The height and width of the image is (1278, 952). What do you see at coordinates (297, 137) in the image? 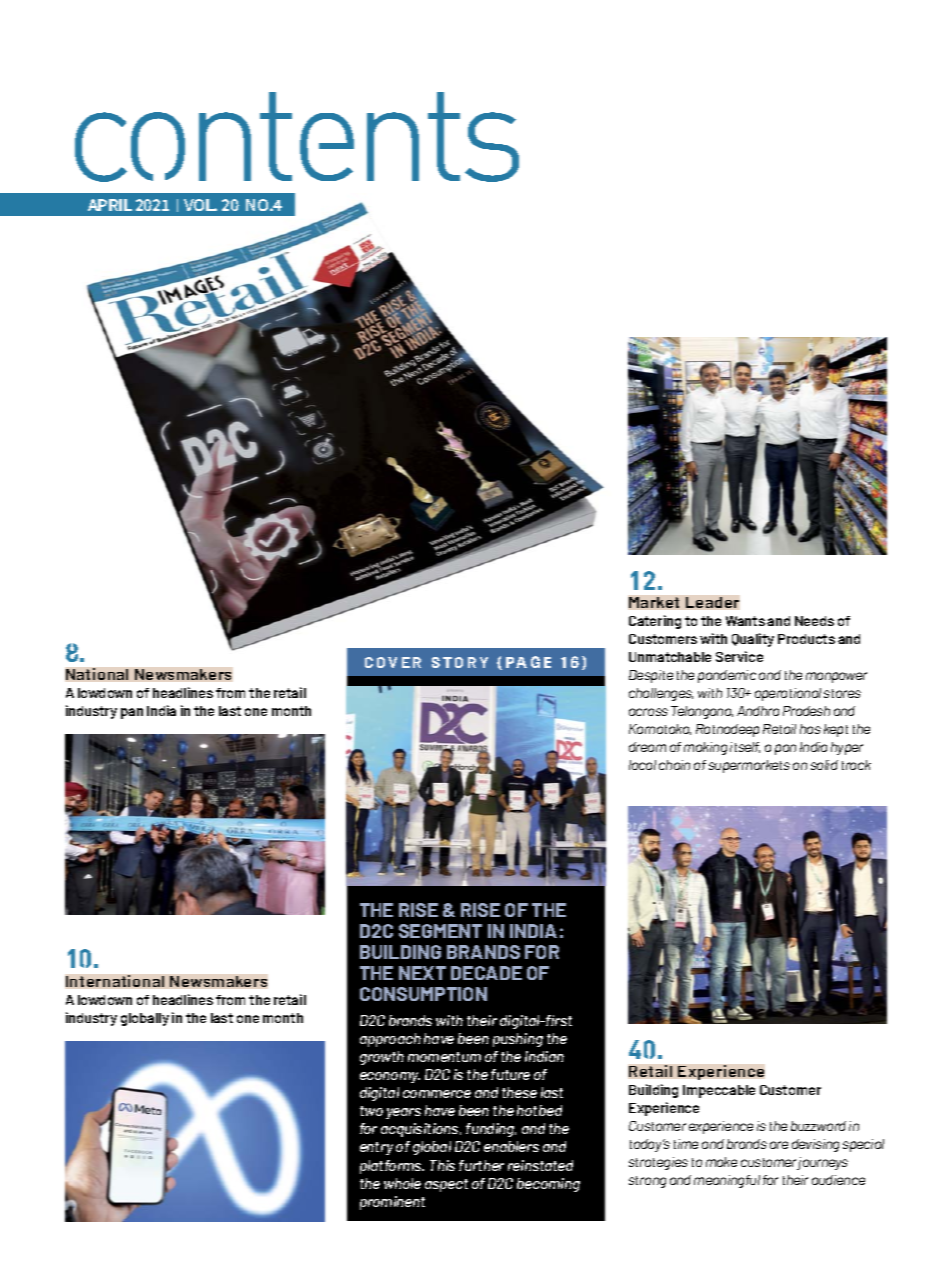
I see `contents` at bounding box center [297, 137].
